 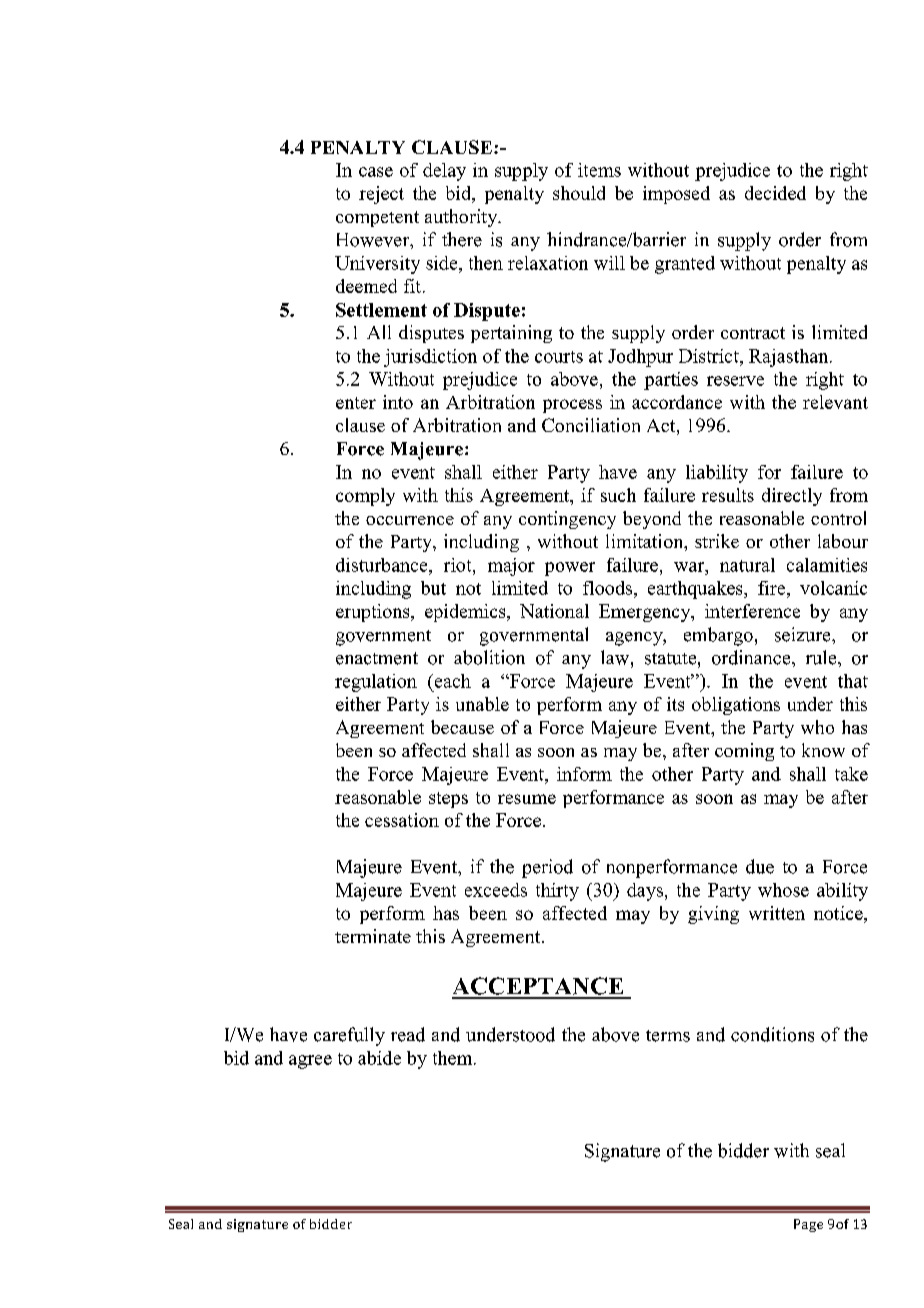 What do you see at coordinates (398, 402) in the screenshot?
I see `into` at bounding box center [398, 402].
